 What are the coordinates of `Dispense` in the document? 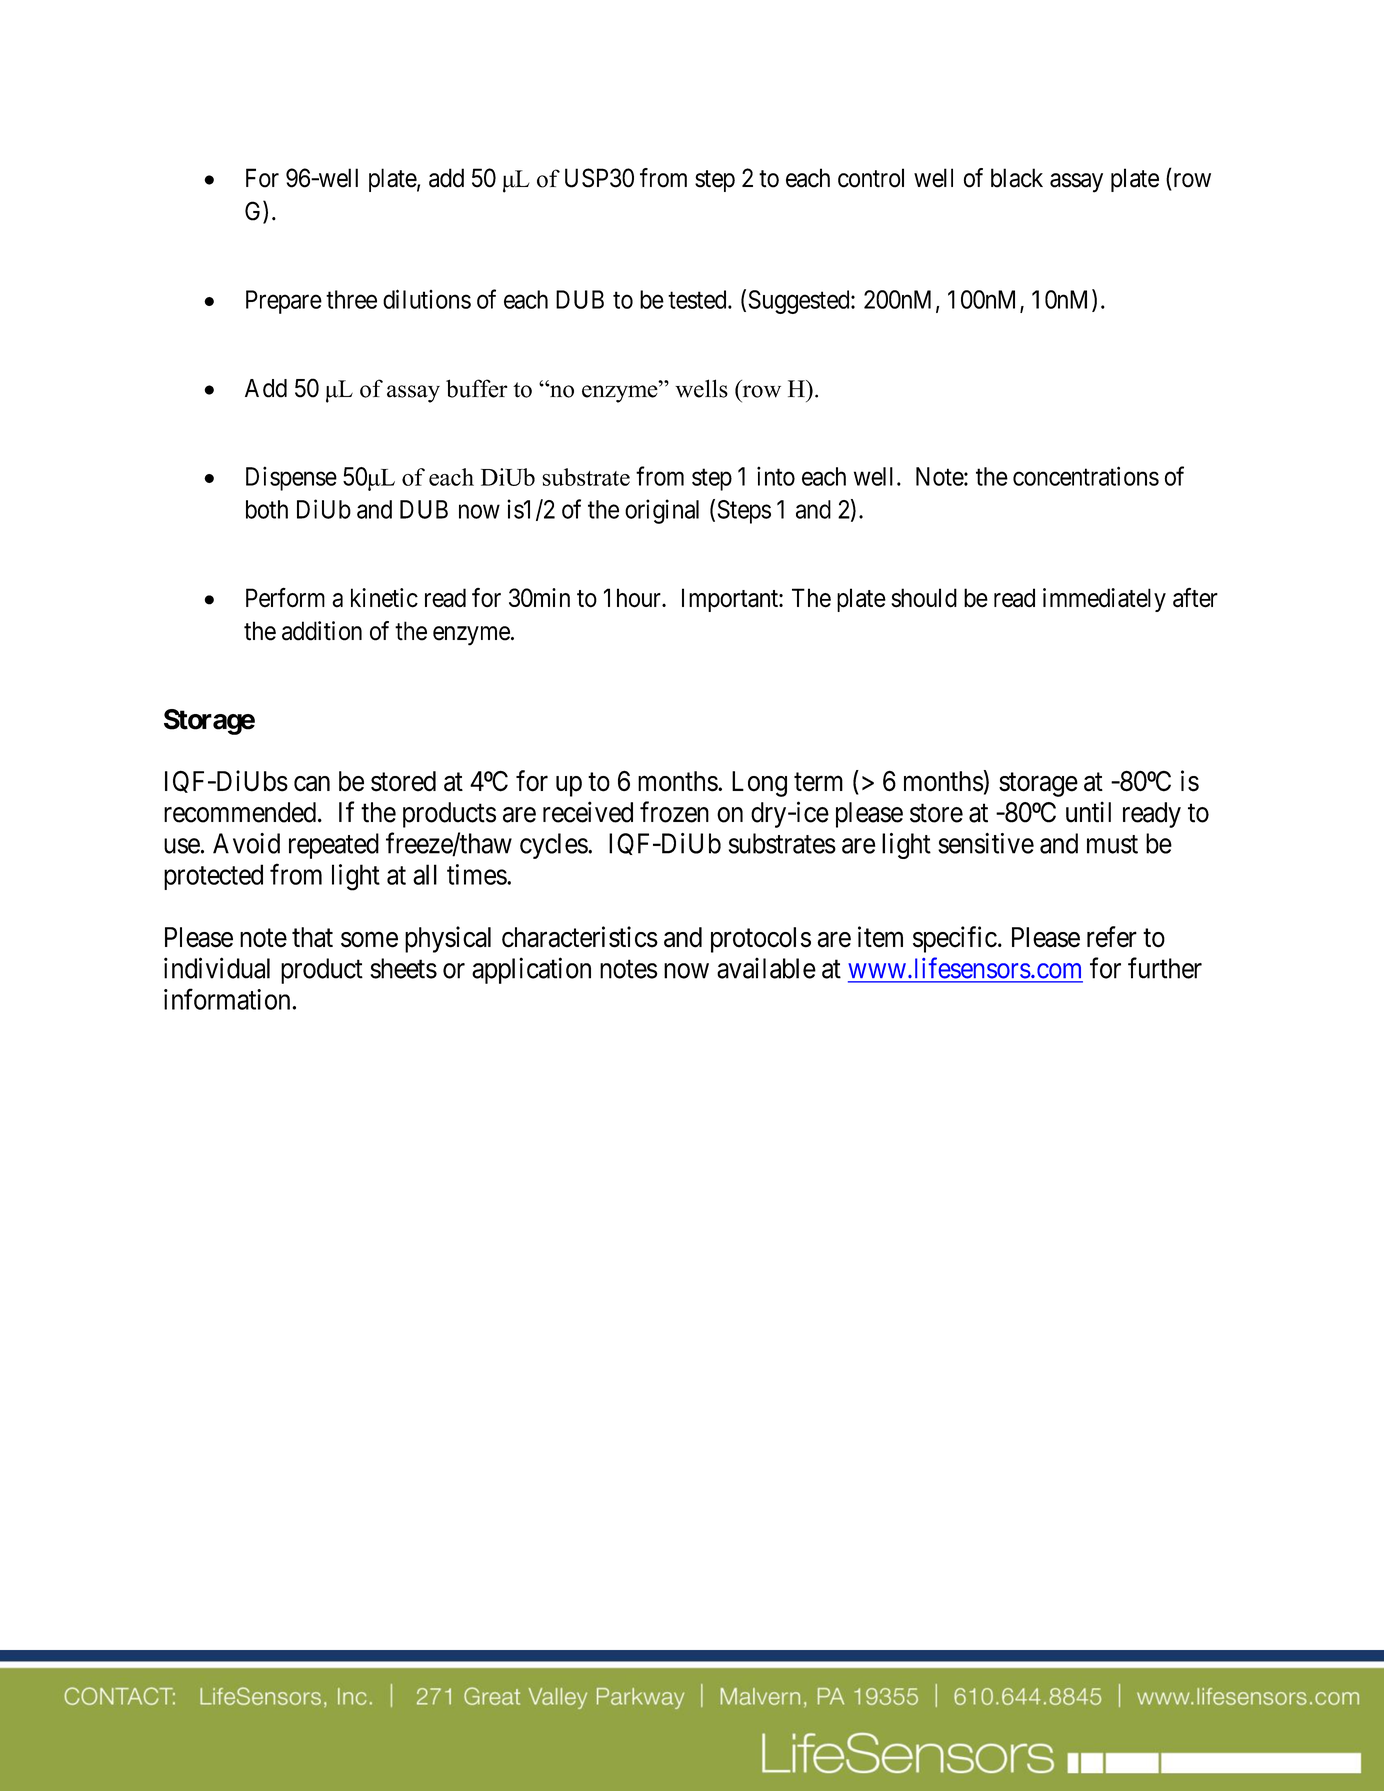 It's located at (291, 478).
